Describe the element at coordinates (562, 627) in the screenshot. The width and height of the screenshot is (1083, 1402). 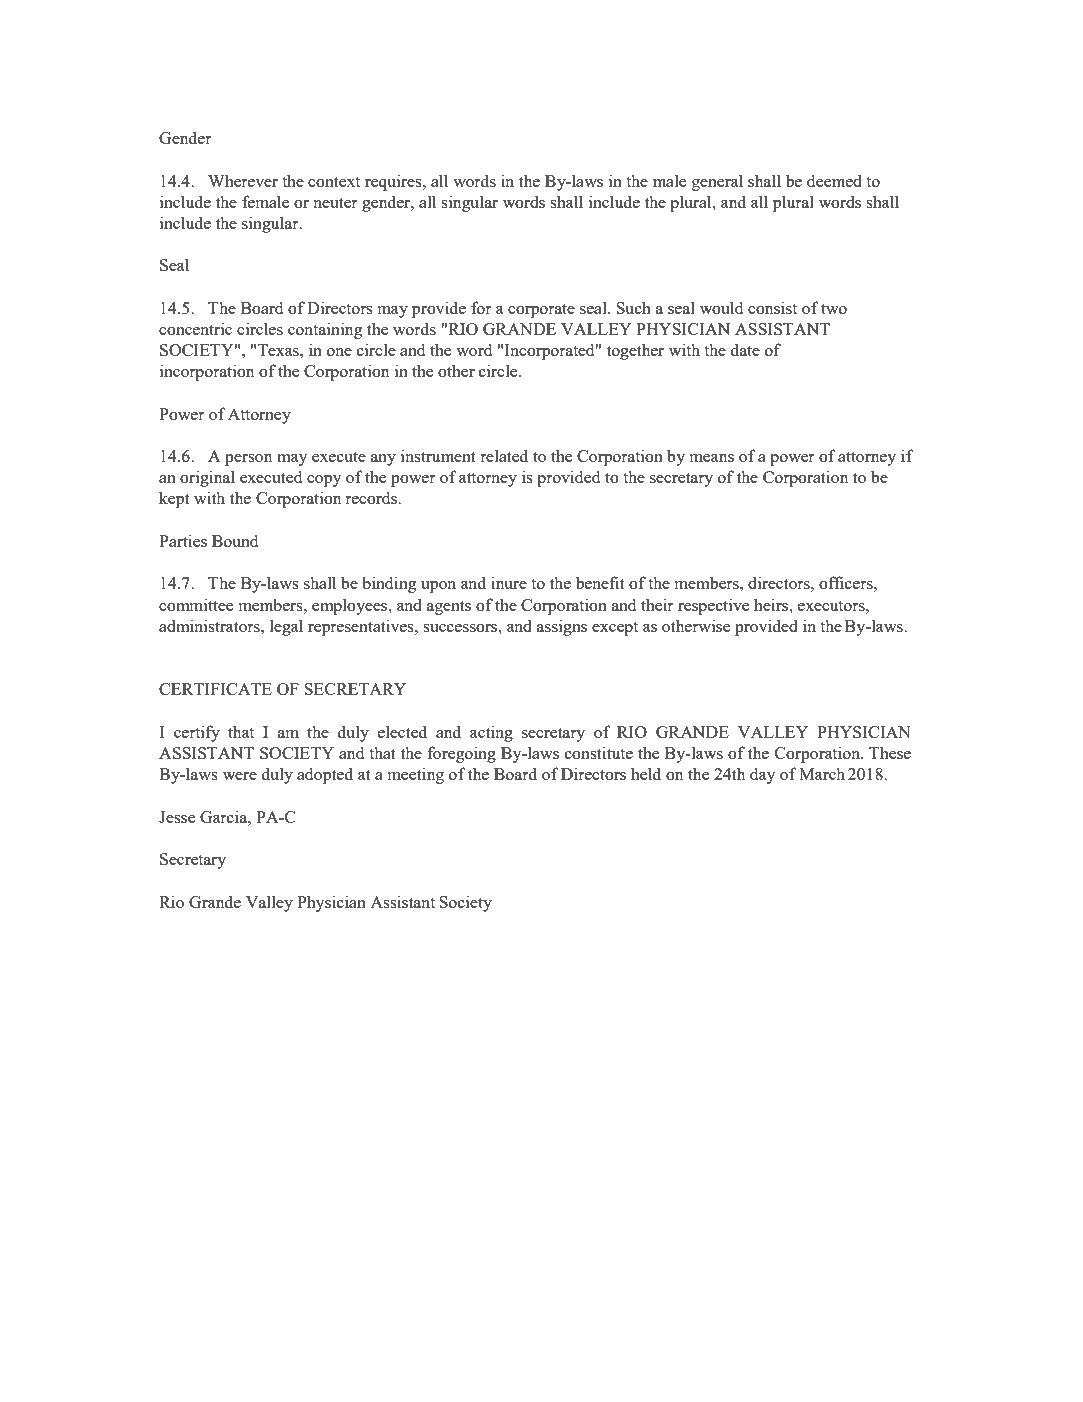
I see `assigns` at that location.
